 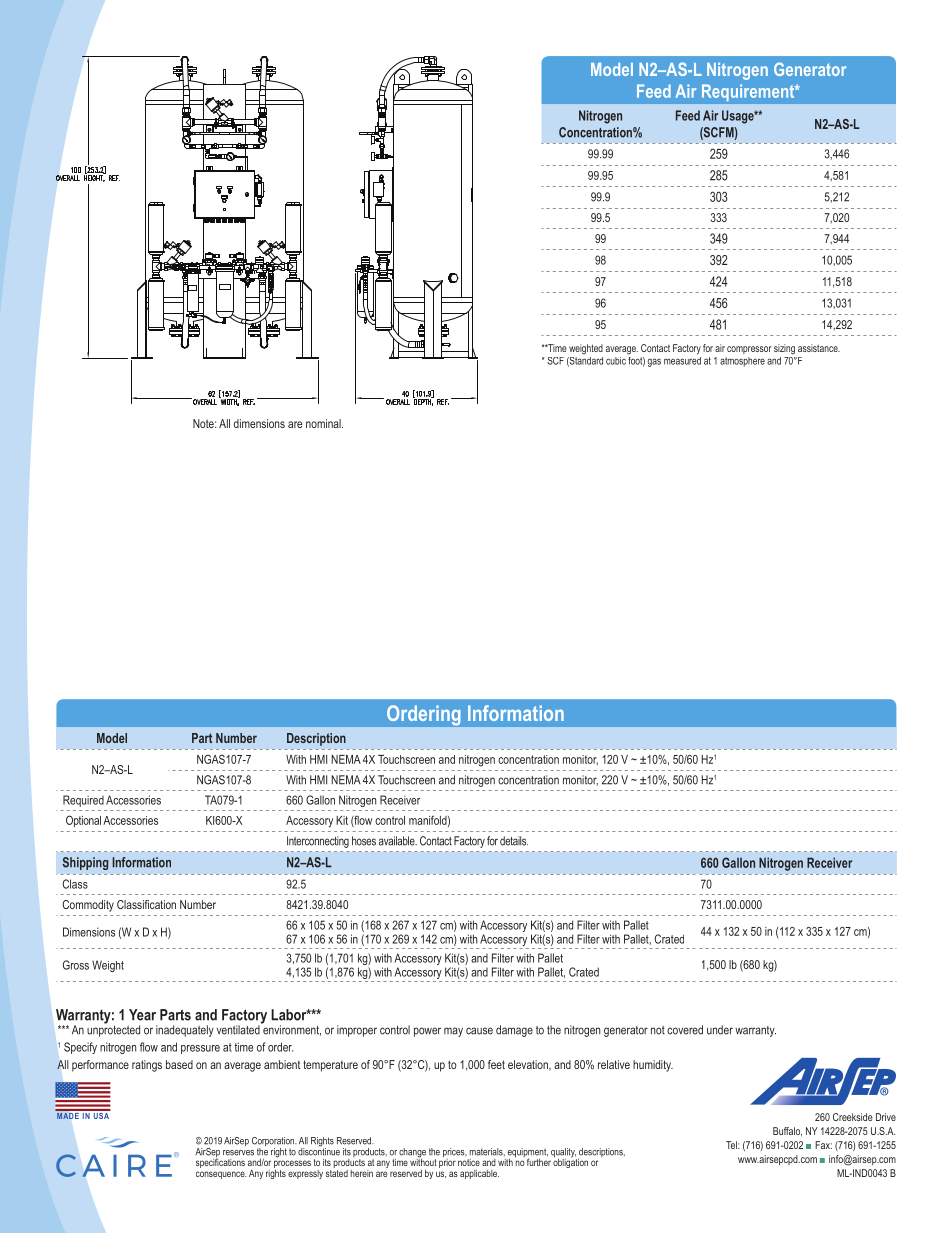 What do you see at coordinates (742, 362) in the document?
I see `atmosphere` at bounding box center [742, 362].
